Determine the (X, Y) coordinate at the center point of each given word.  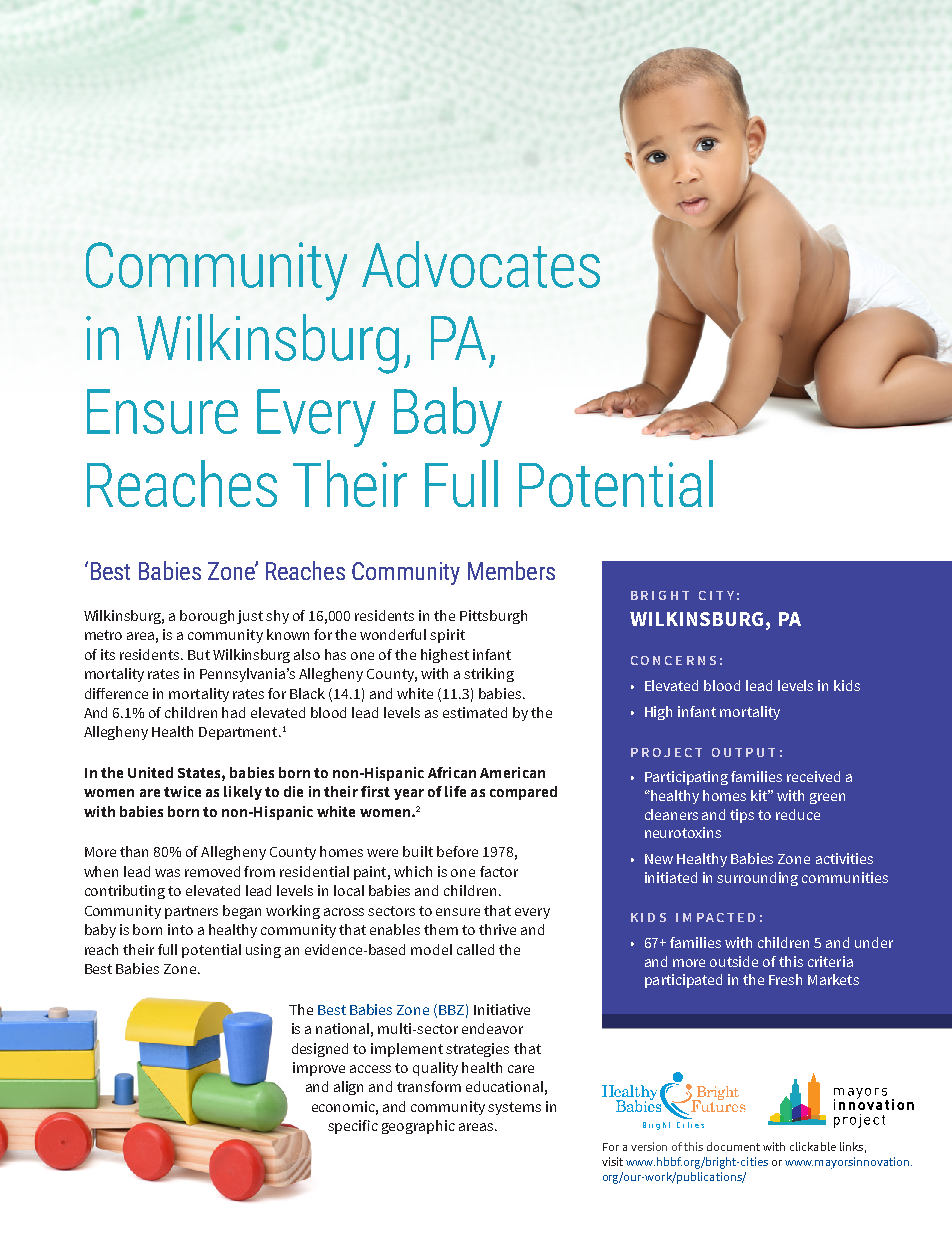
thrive (497, 929)
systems (514, 1108)
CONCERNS (673, 660)
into (180, 929)
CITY (716, 595)
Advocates (481, 264)
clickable (813, 1146)
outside (734, 961)
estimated (475, 712)
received (813, 776)
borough (207, 617)
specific (353, 1127)
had (233, 712)
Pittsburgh (493, 617)
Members (511, 570)
